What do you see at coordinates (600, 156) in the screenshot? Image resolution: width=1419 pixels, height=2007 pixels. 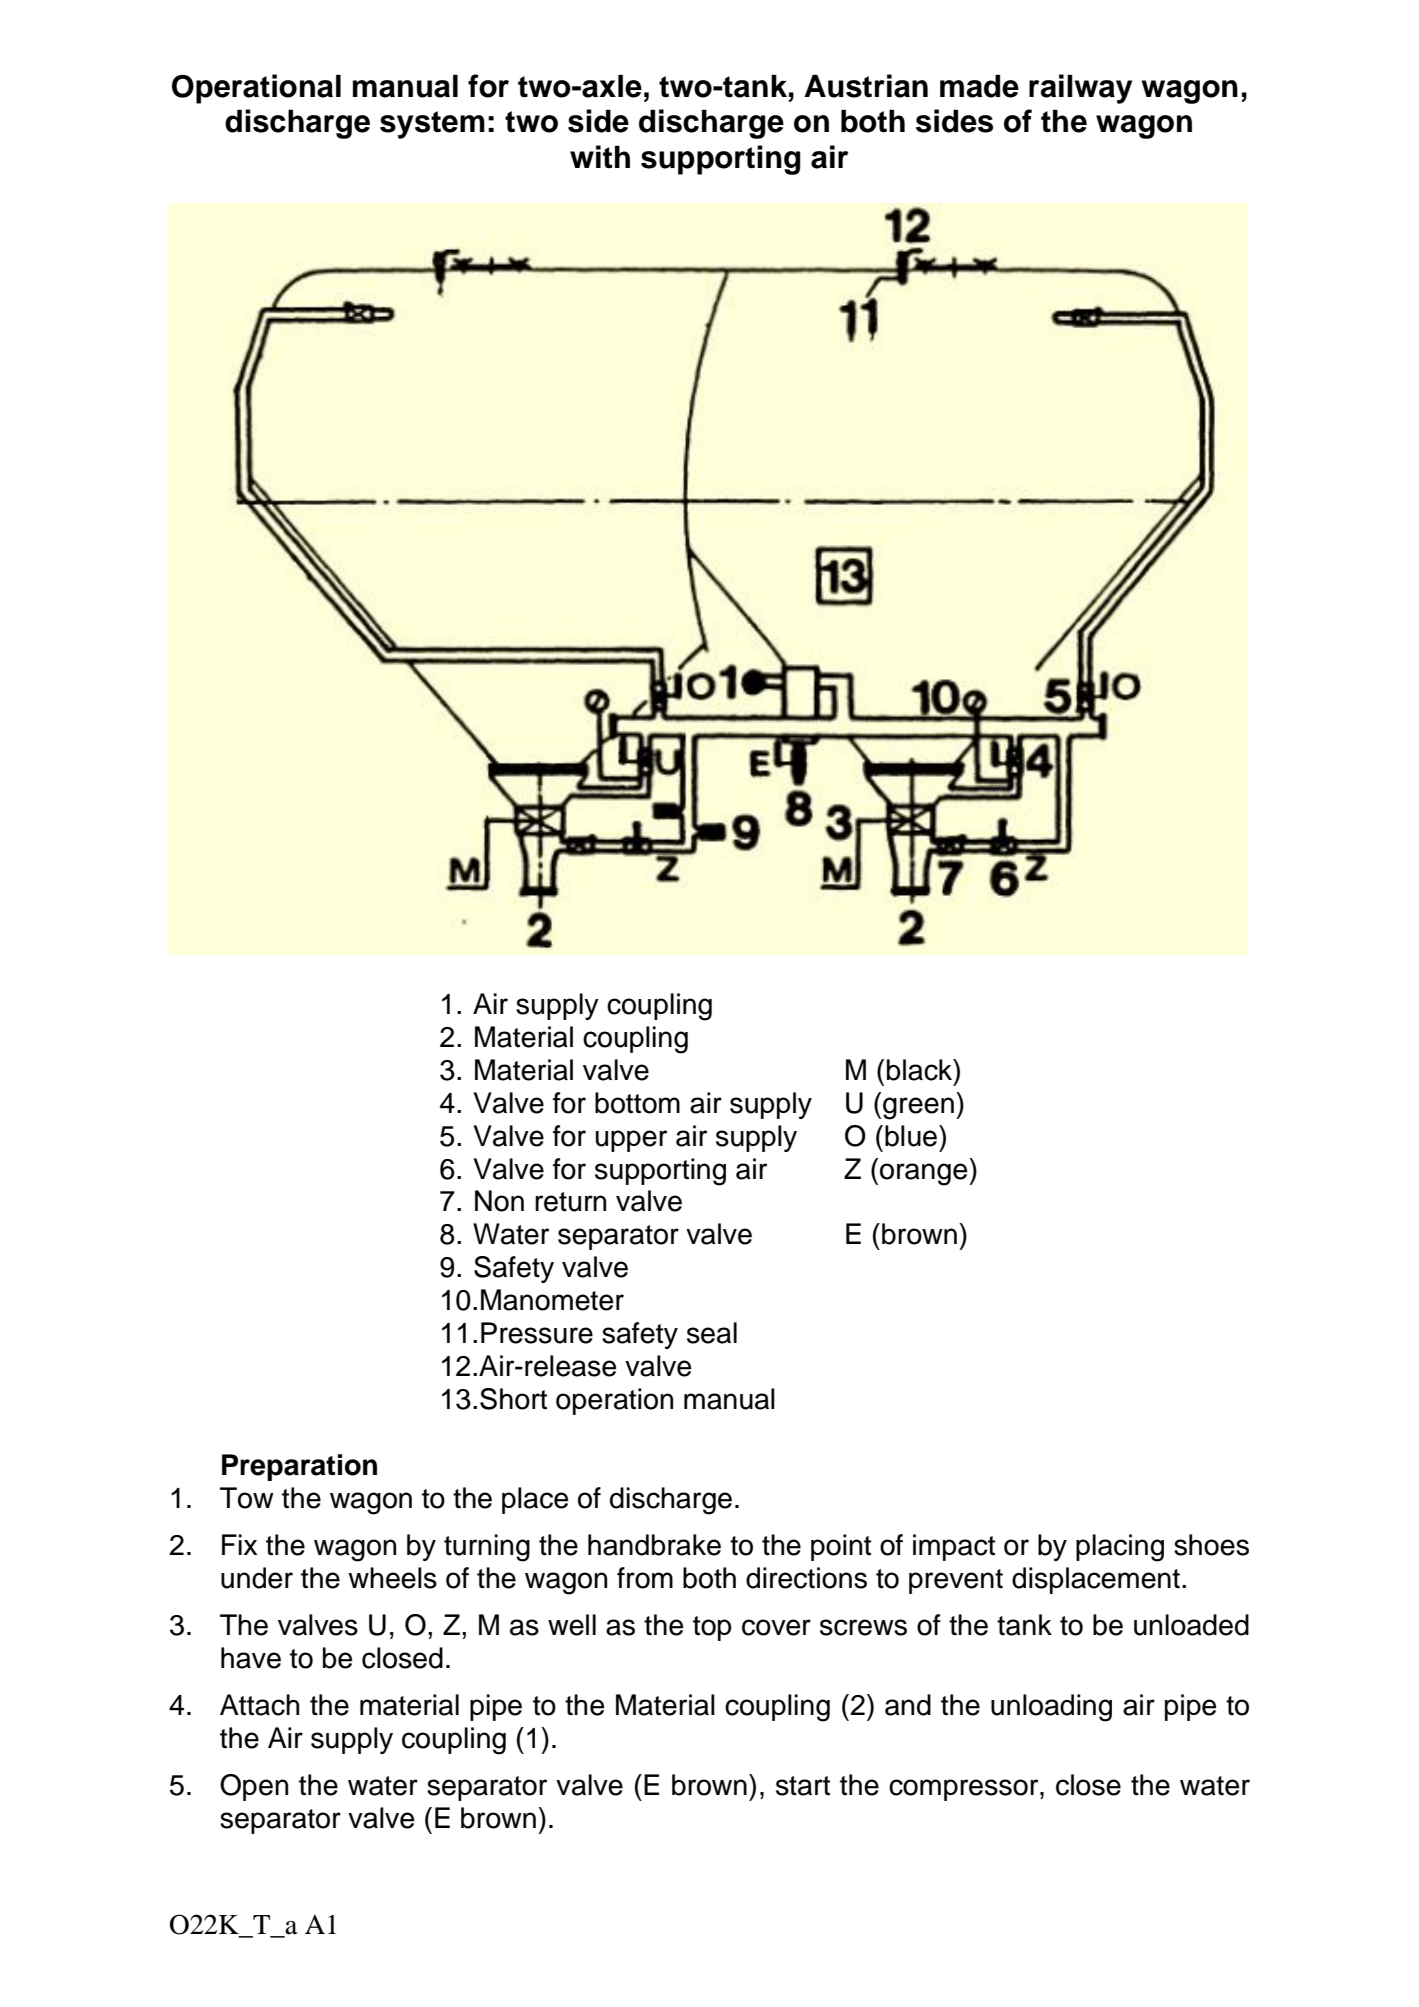 I see `with` at bounding box center [600, 156].
